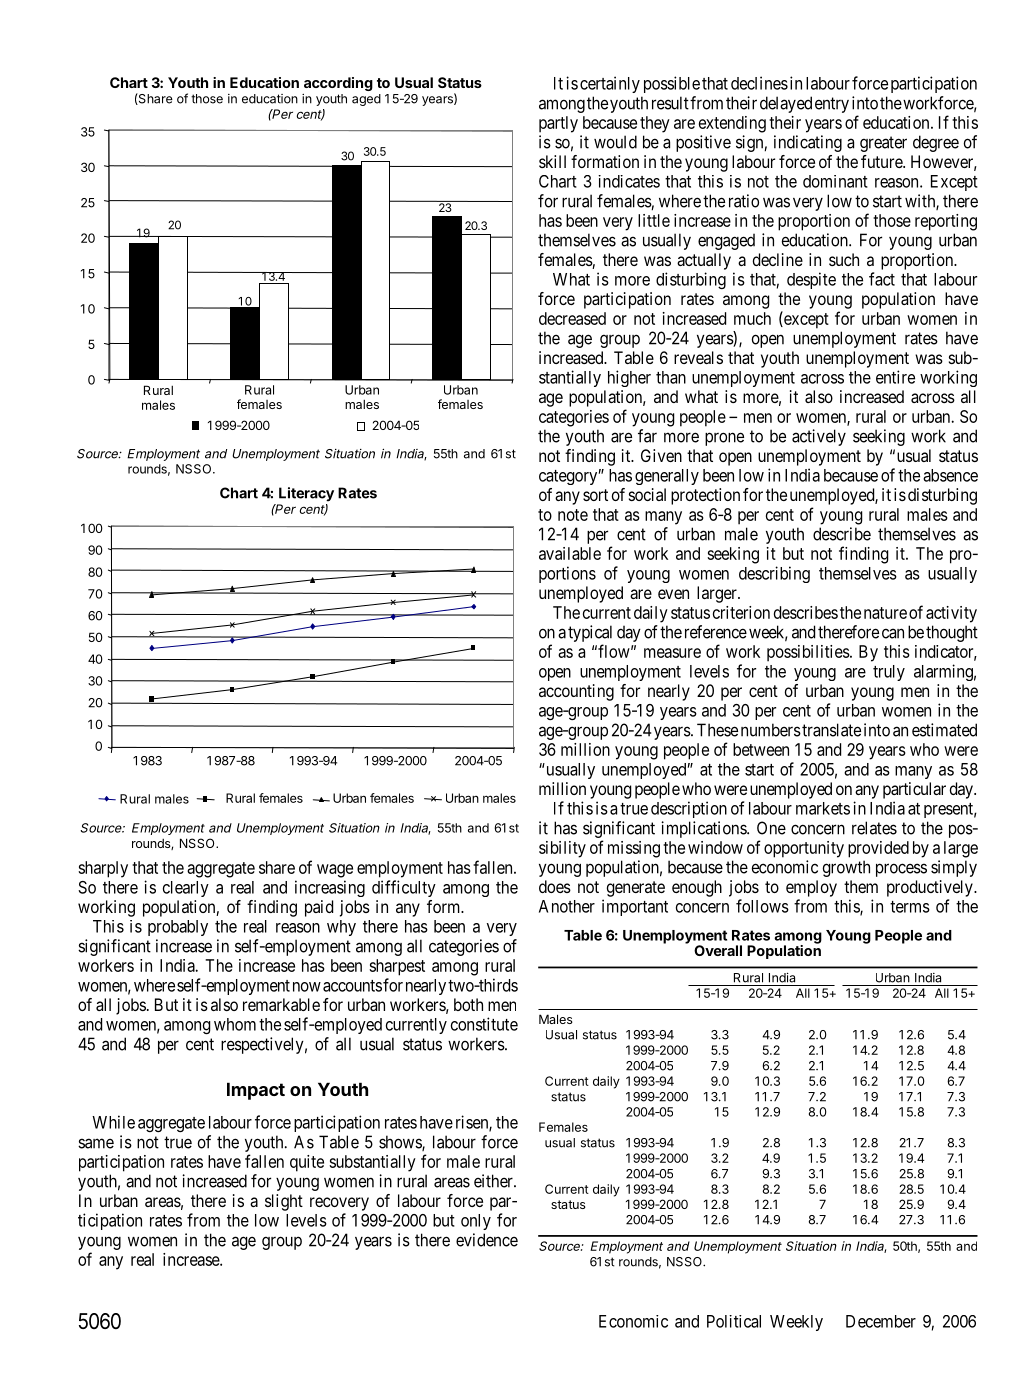 The width and height of the screenshot is (1029, 1388). What do you see at coordinates (338, 84) in the screenshot?
I see `according` at bounding box center [338, 84].
